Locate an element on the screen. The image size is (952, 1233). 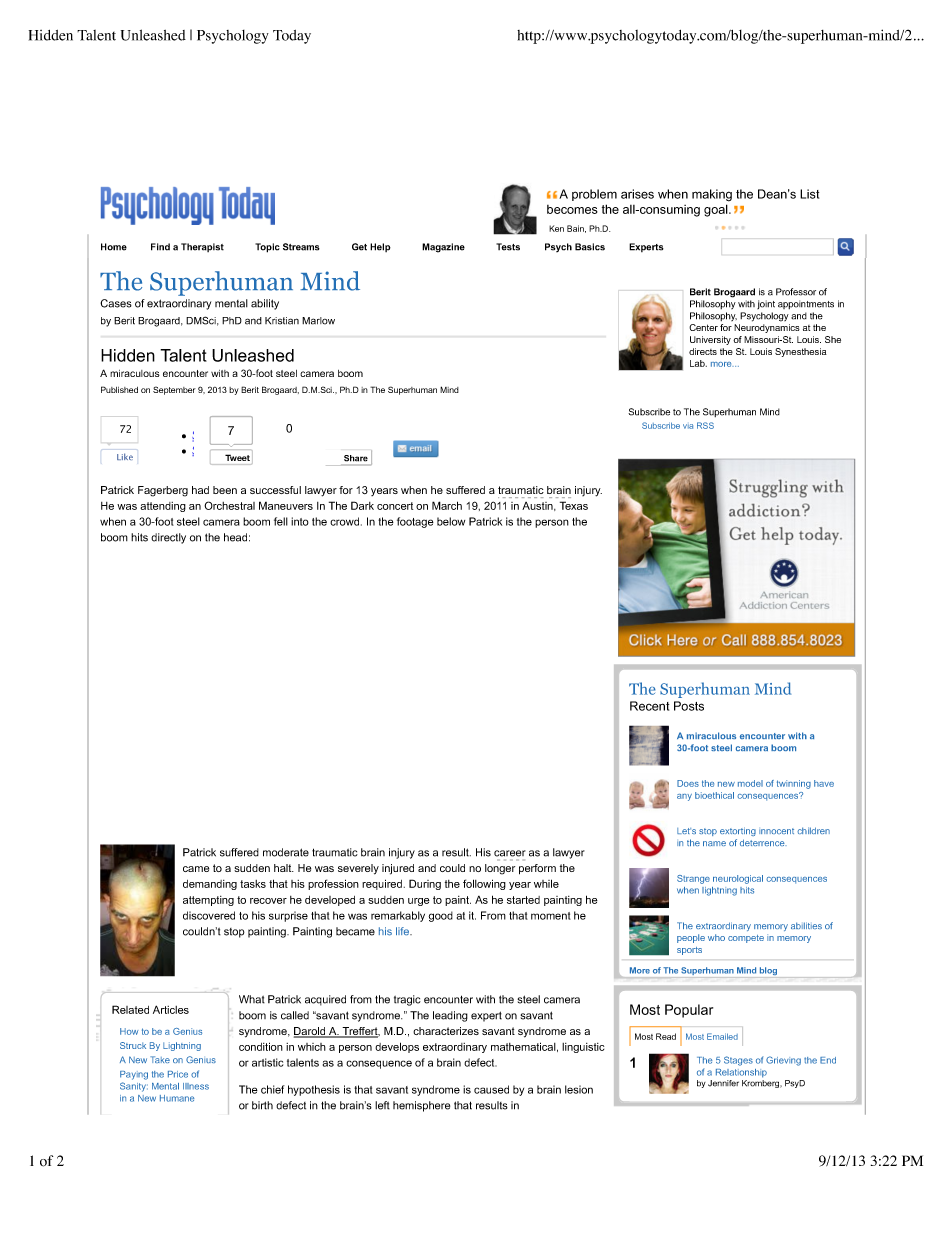
moderate is located at coordinates (286, 852).
